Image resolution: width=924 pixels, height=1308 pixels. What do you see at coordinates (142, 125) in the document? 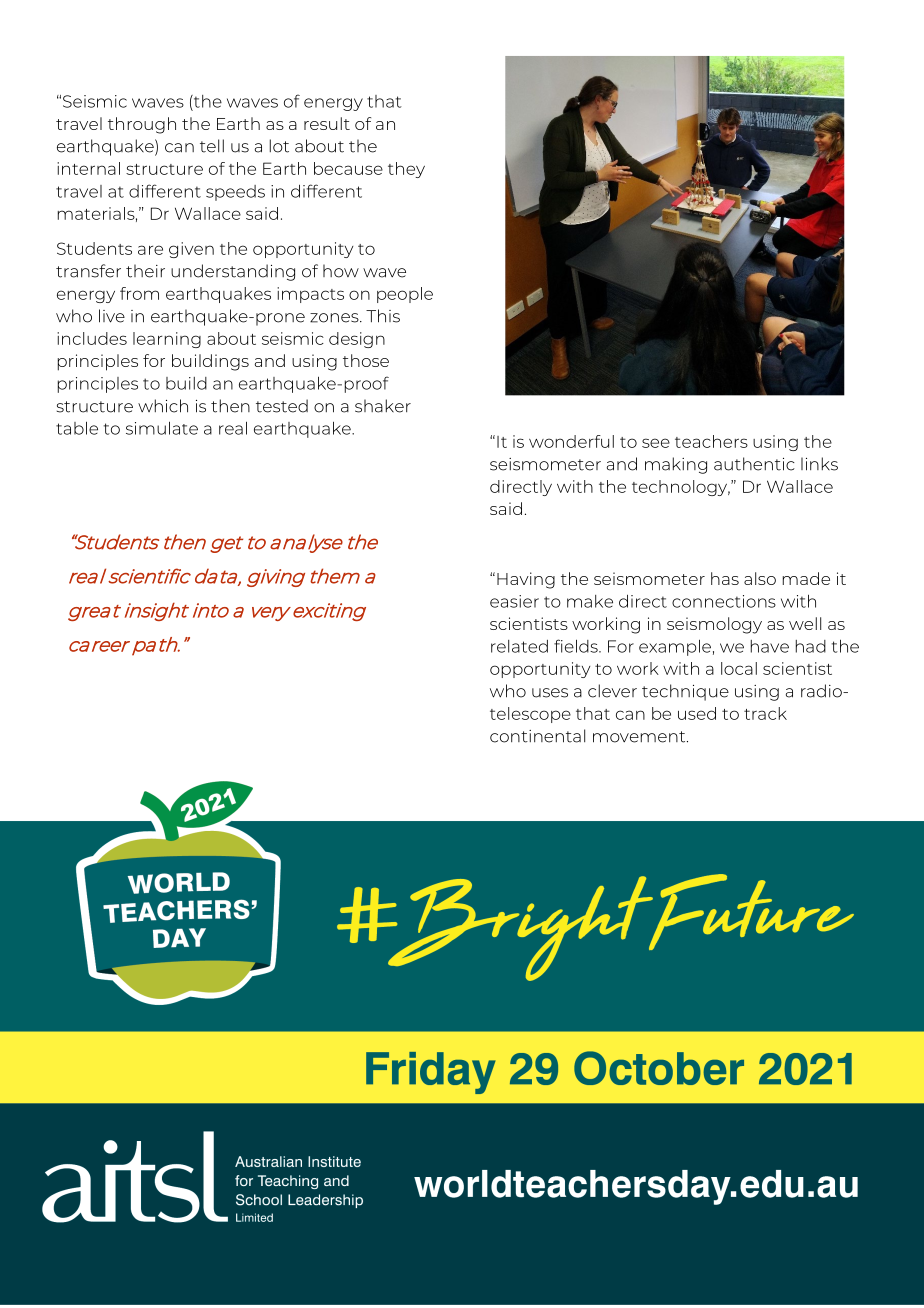
I see `through` at bounding box center [142, 125].
